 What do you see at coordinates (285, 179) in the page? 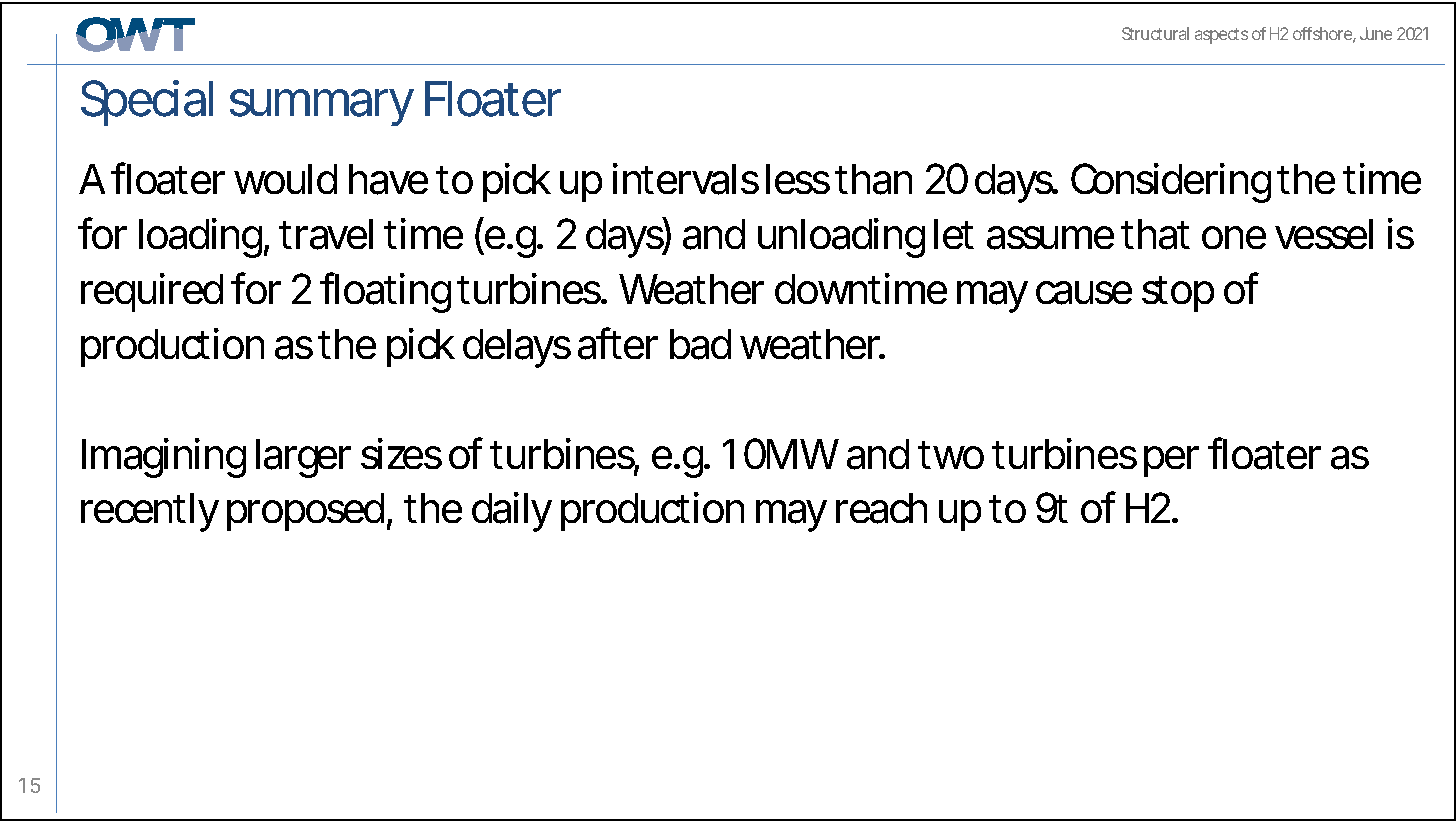
I see `would` at bounding box center [285, 179].
